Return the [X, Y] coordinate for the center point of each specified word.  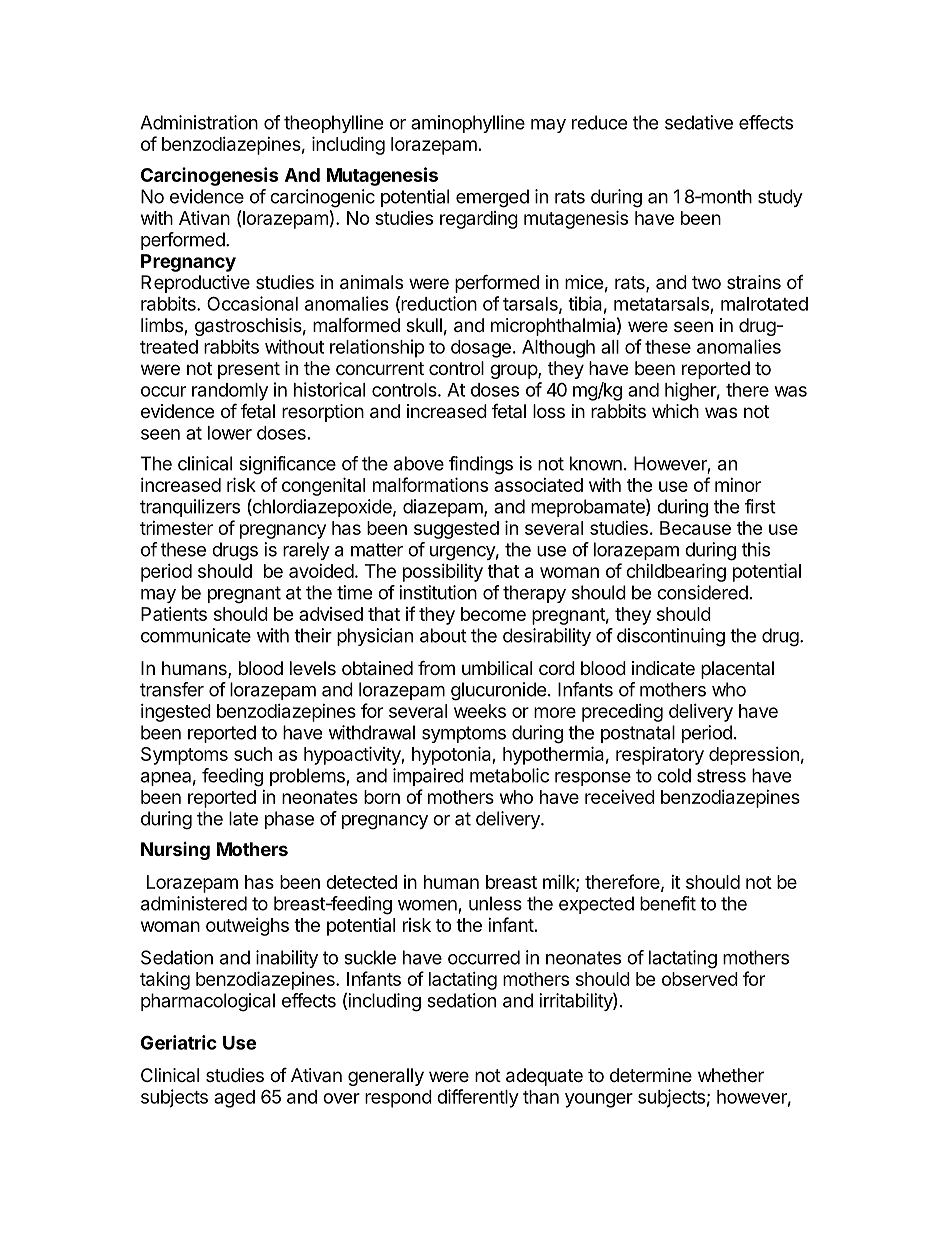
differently [478, 1098]
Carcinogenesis [210, 176]
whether [731, 1075]
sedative [699, 122]
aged [234, 1099]
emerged [492, 198]
